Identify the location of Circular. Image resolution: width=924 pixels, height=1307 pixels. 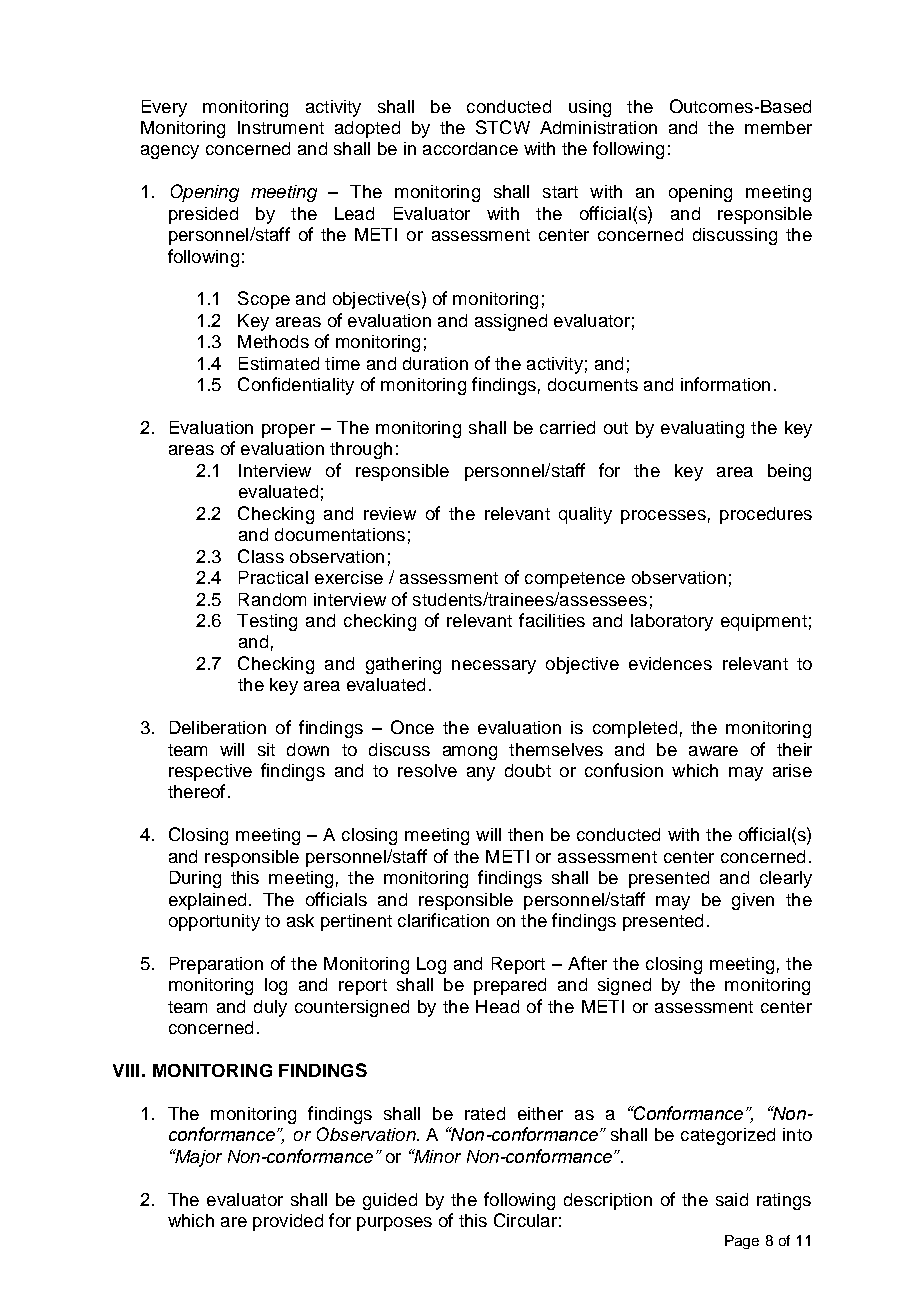
(525, 1220).
